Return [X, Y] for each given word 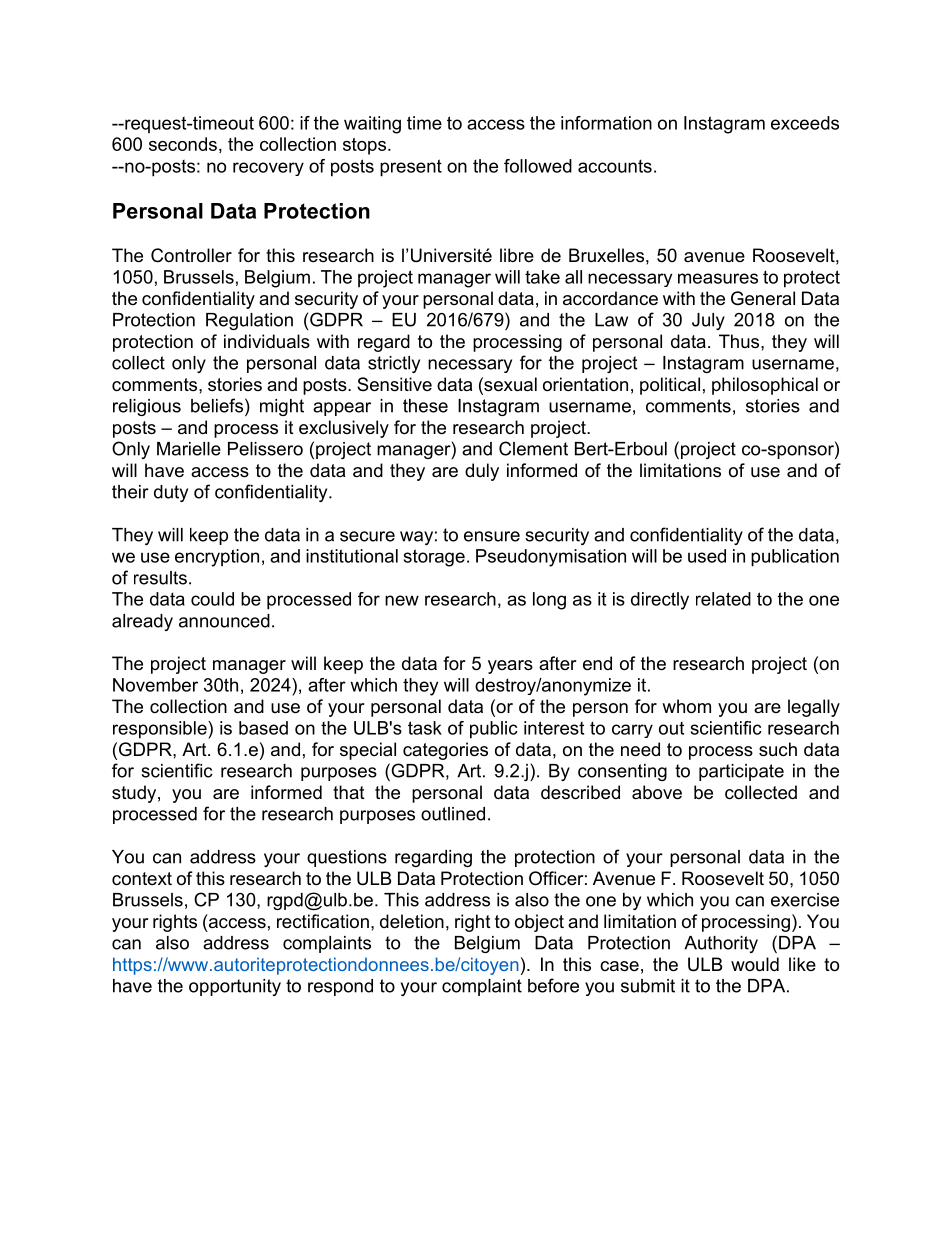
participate [741, 772]
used [707, 556]
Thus [740, 341]
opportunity [235, 987]
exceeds [805, 123]
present [411, 168]
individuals [267, 341]
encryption [217, 558]
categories [445, 751]
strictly [394, 364]
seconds [183, 144]
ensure [492, 536]
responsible [161, 730]
